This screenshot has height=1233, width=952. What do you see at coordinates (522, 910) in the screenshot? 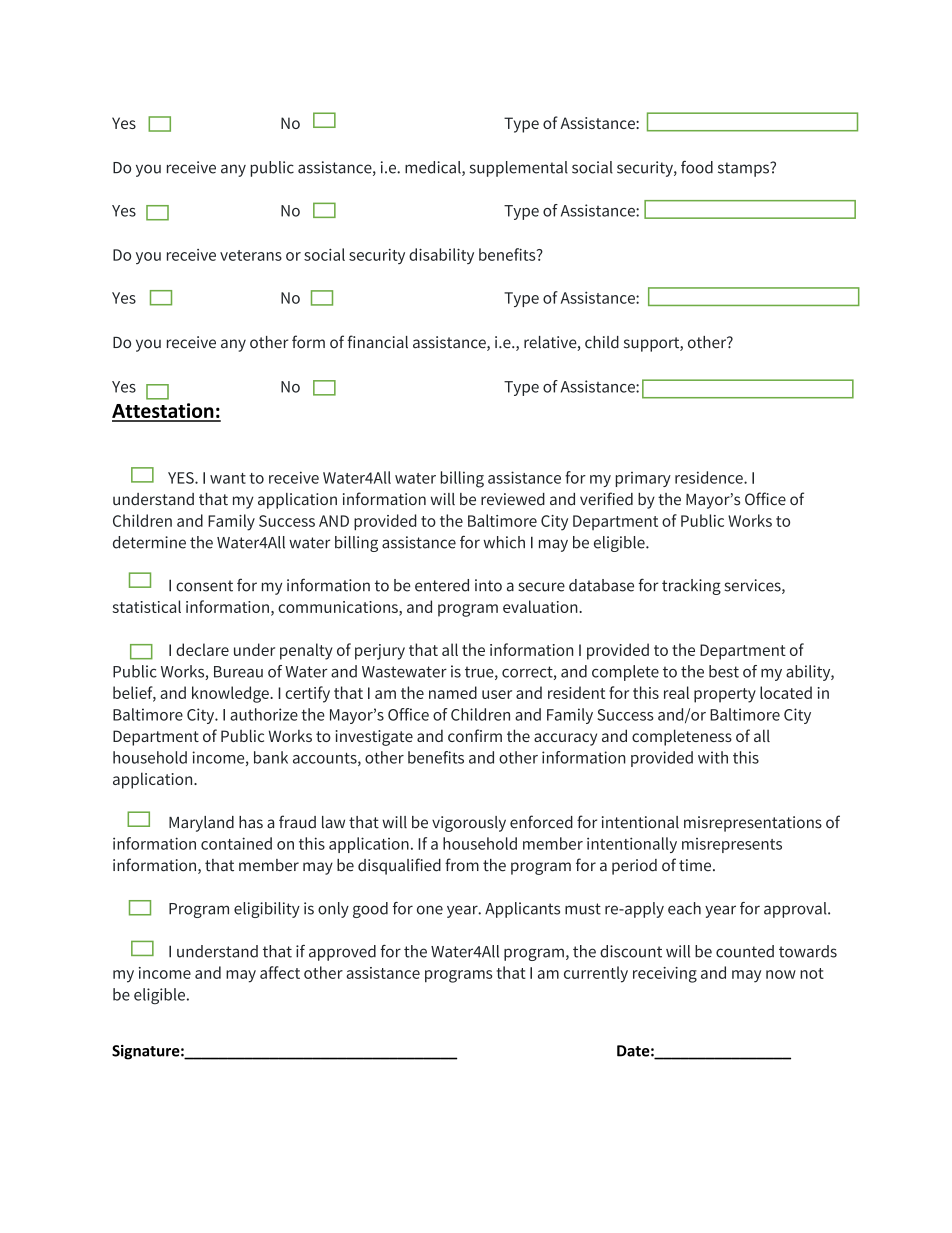
I see `Applicants` at bounding box center [522, 910].
